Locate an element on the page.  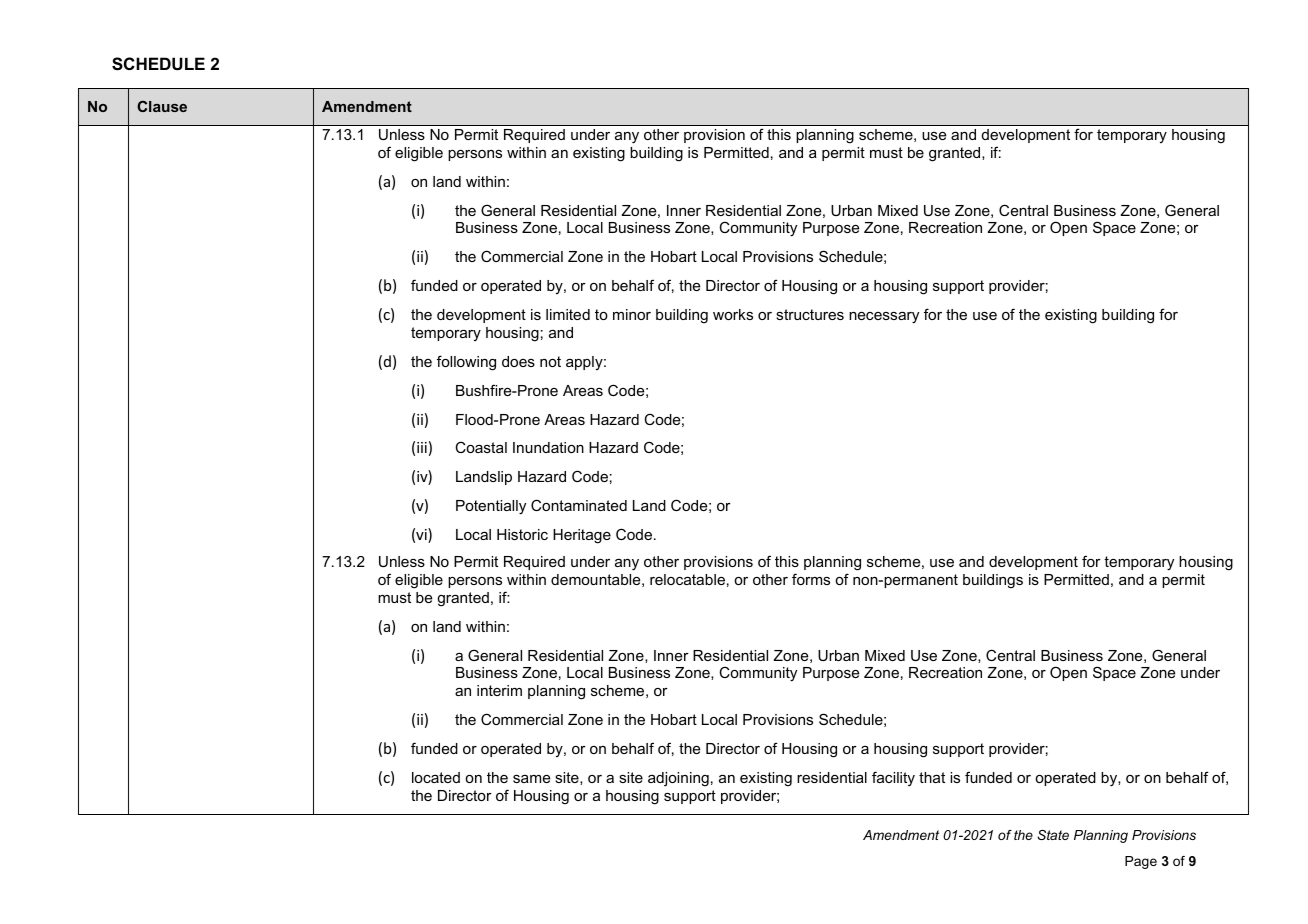
iii is located at coordinates (422, 447).
